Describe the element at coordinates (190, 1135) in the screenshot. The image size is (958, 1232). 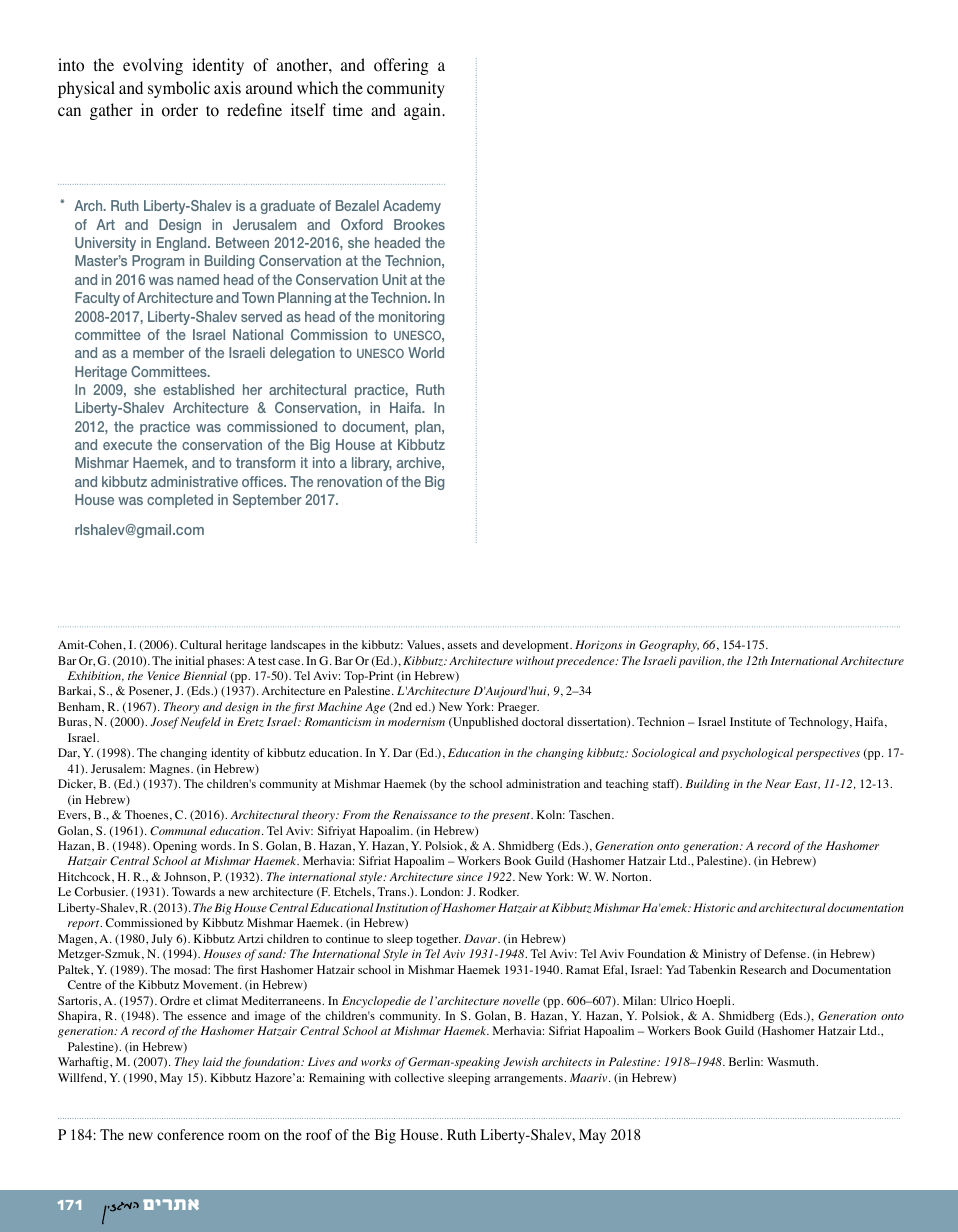
I see `conference` at that location.
